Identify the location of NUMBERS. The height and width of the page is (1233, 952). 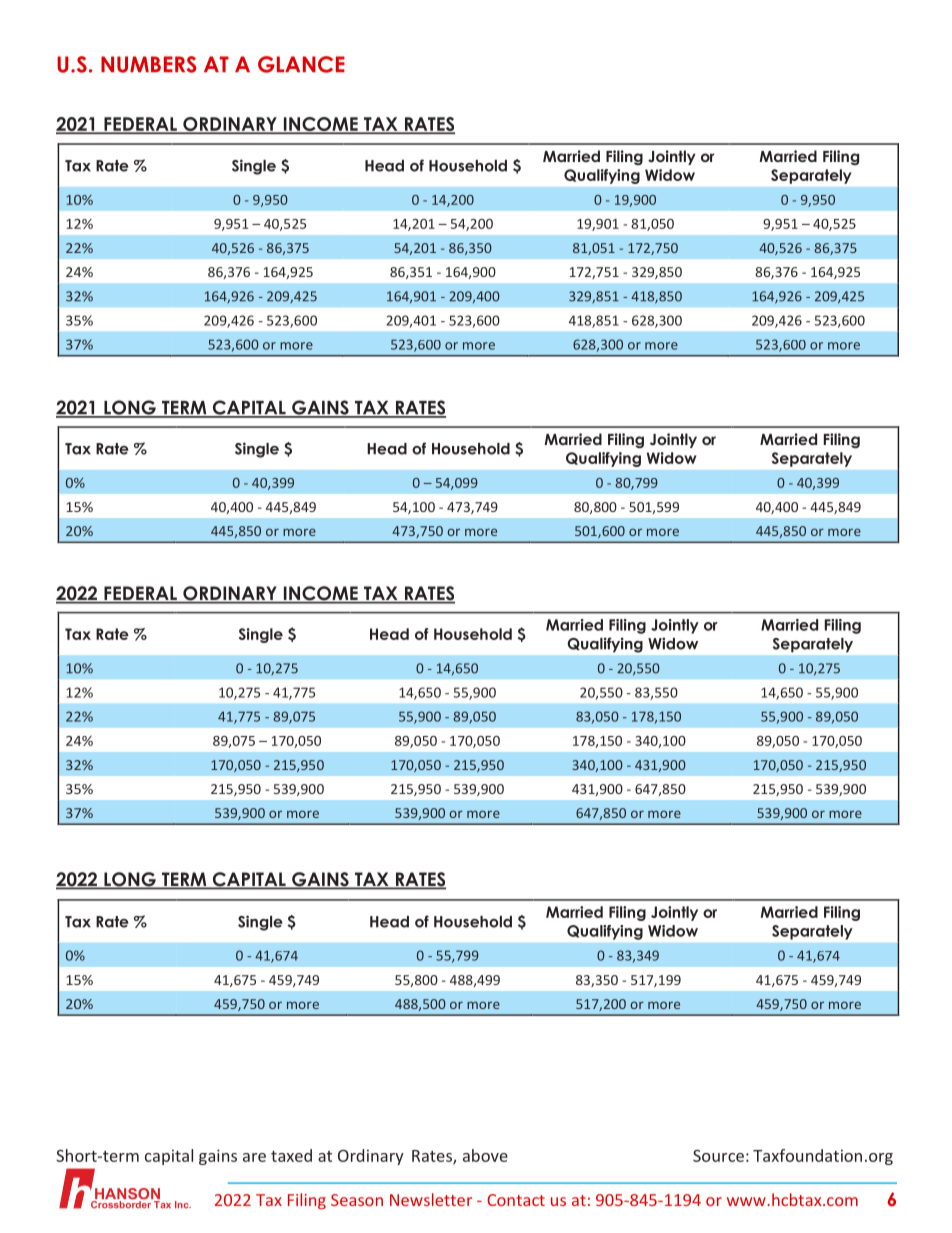
(148, 64).
